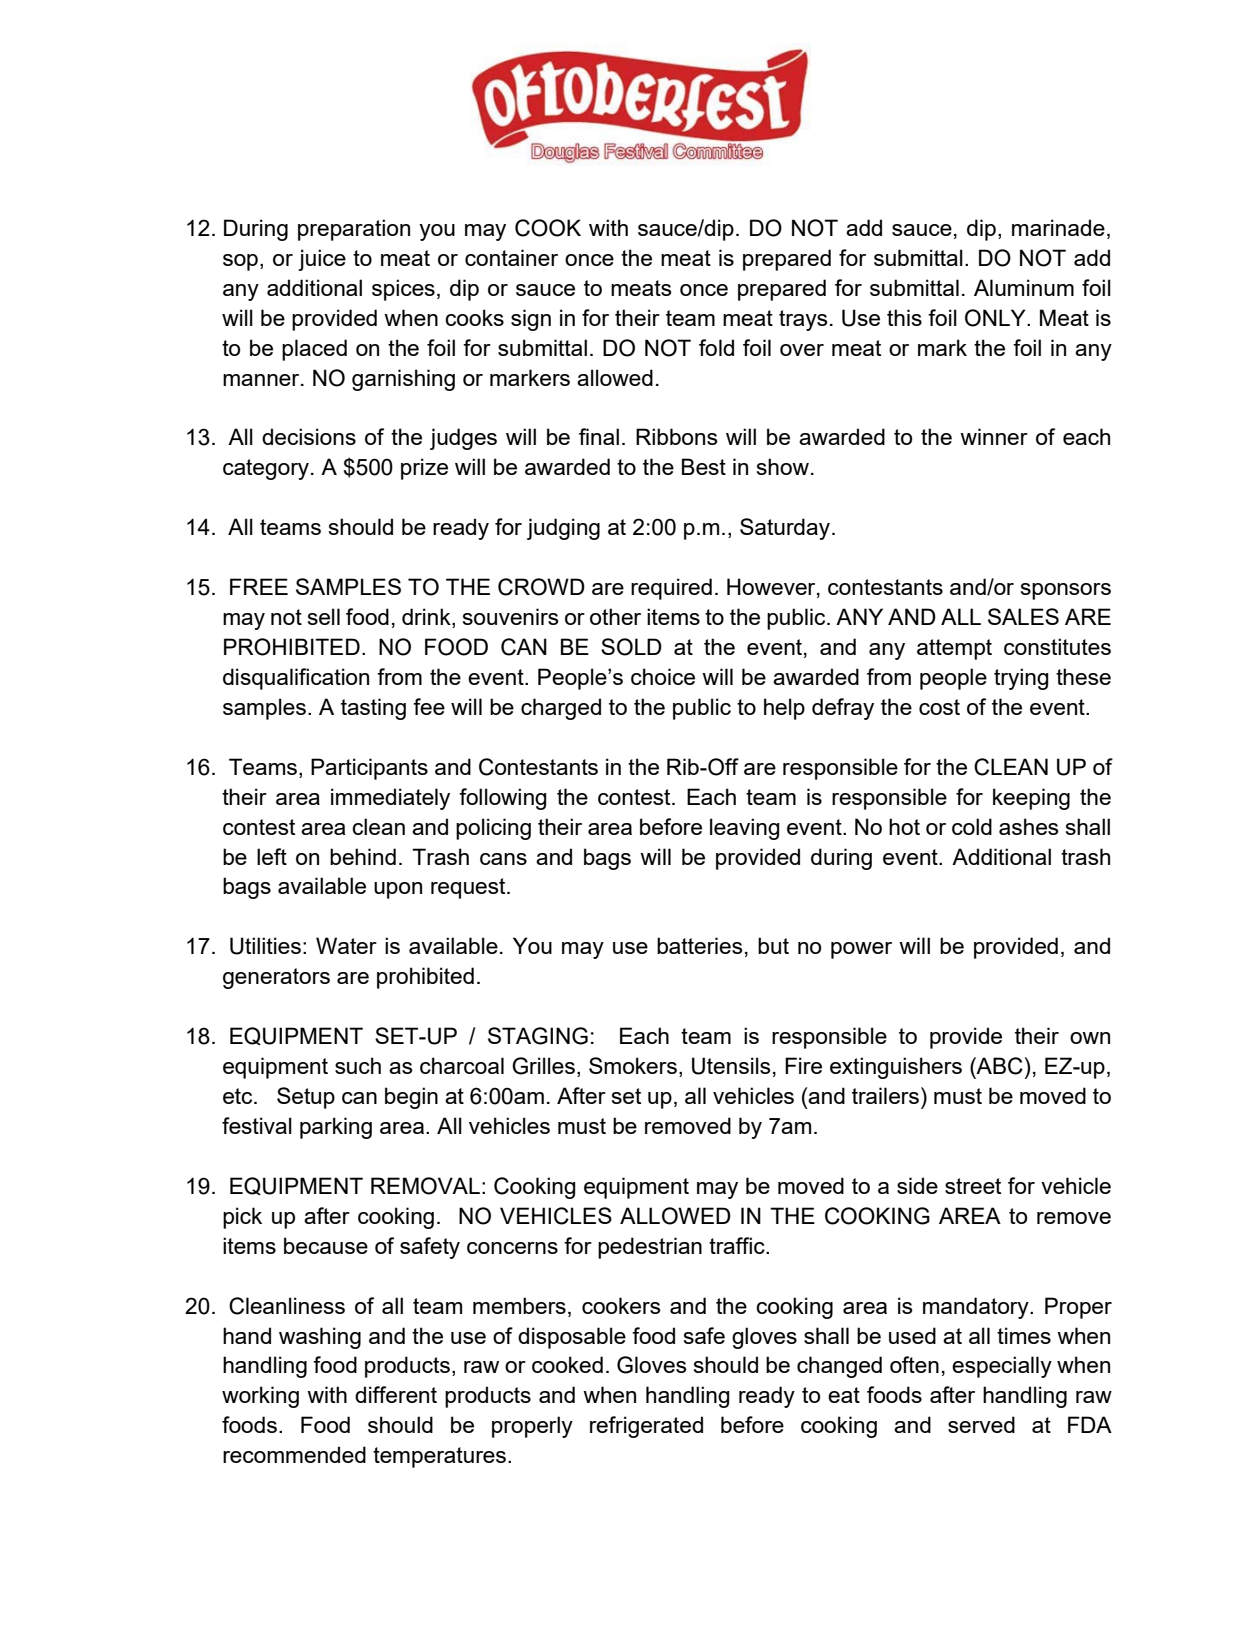 The width and height of the screenshot is (1260, 1630). I want to click on fold, so click(716, 347).
